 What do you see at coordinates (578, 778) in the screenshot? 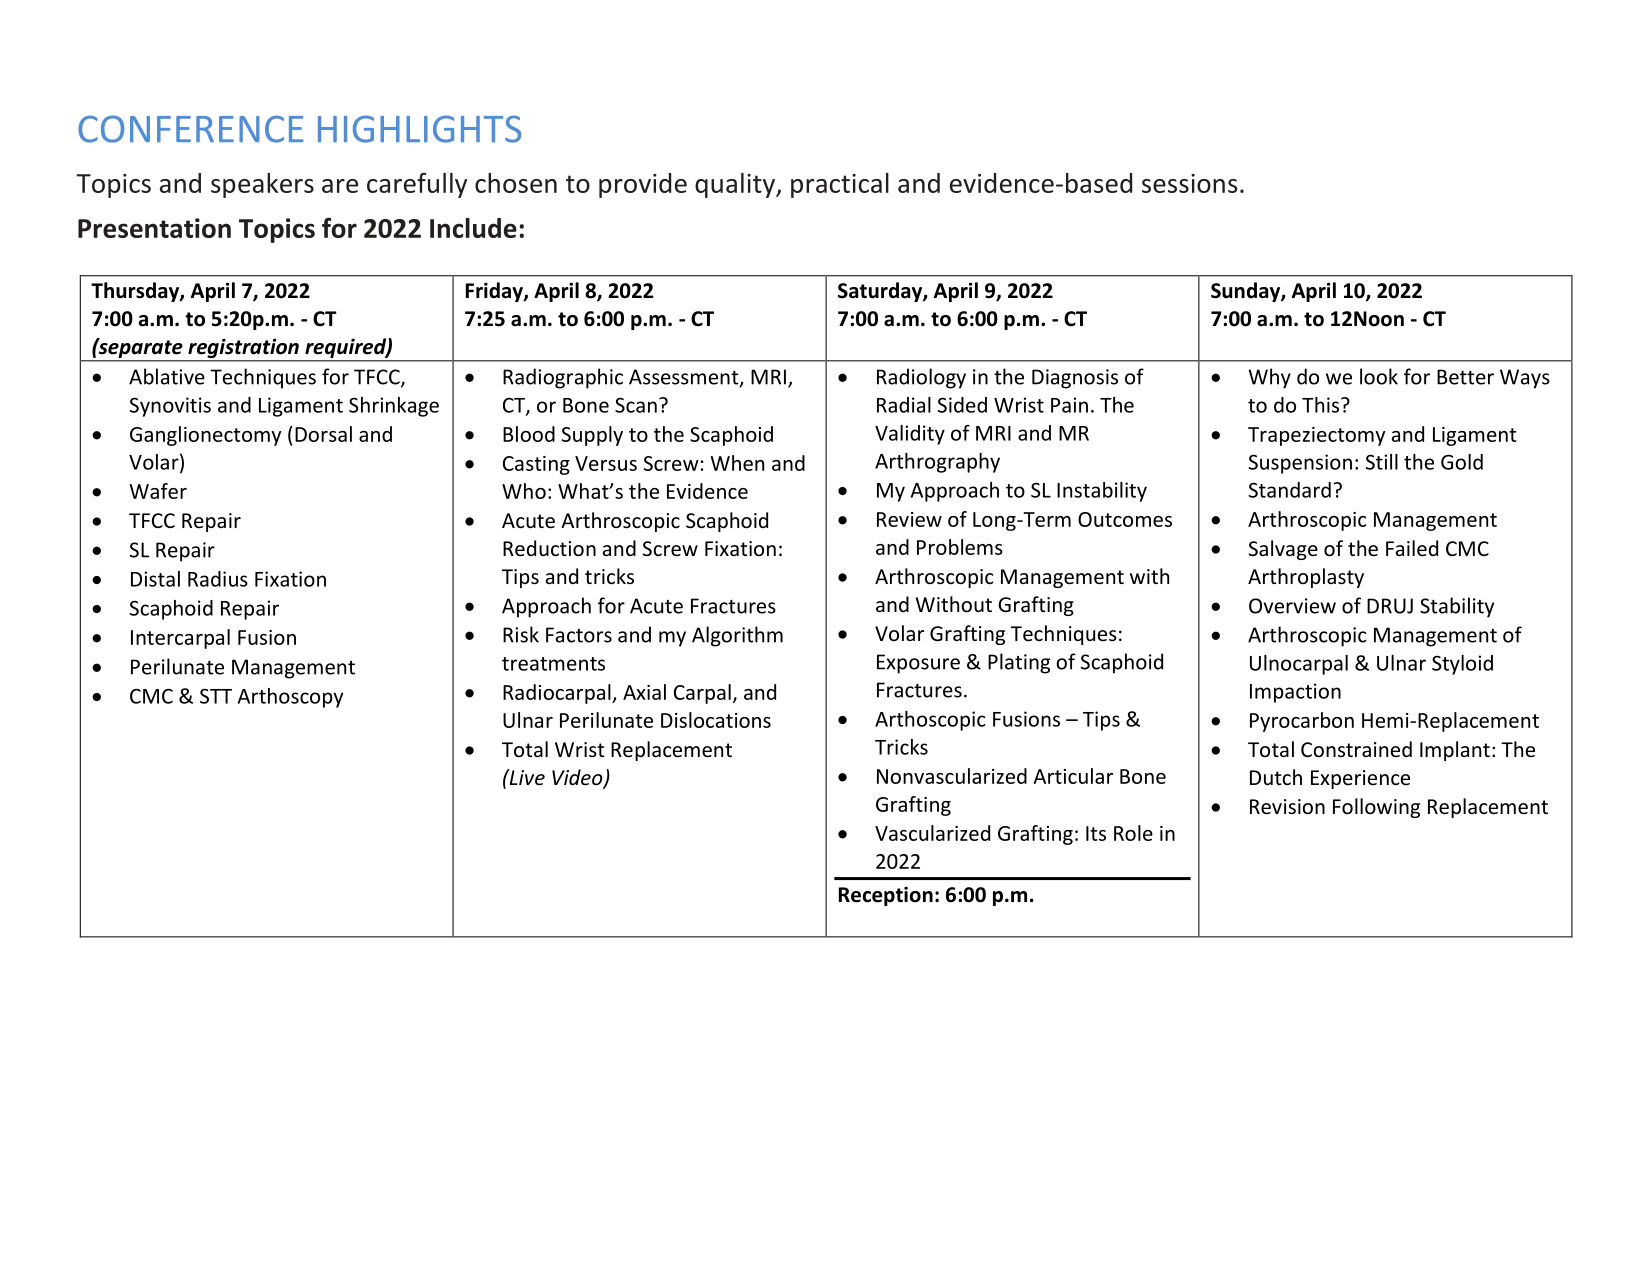
I see `Video` at bounding box center [578, 778].
